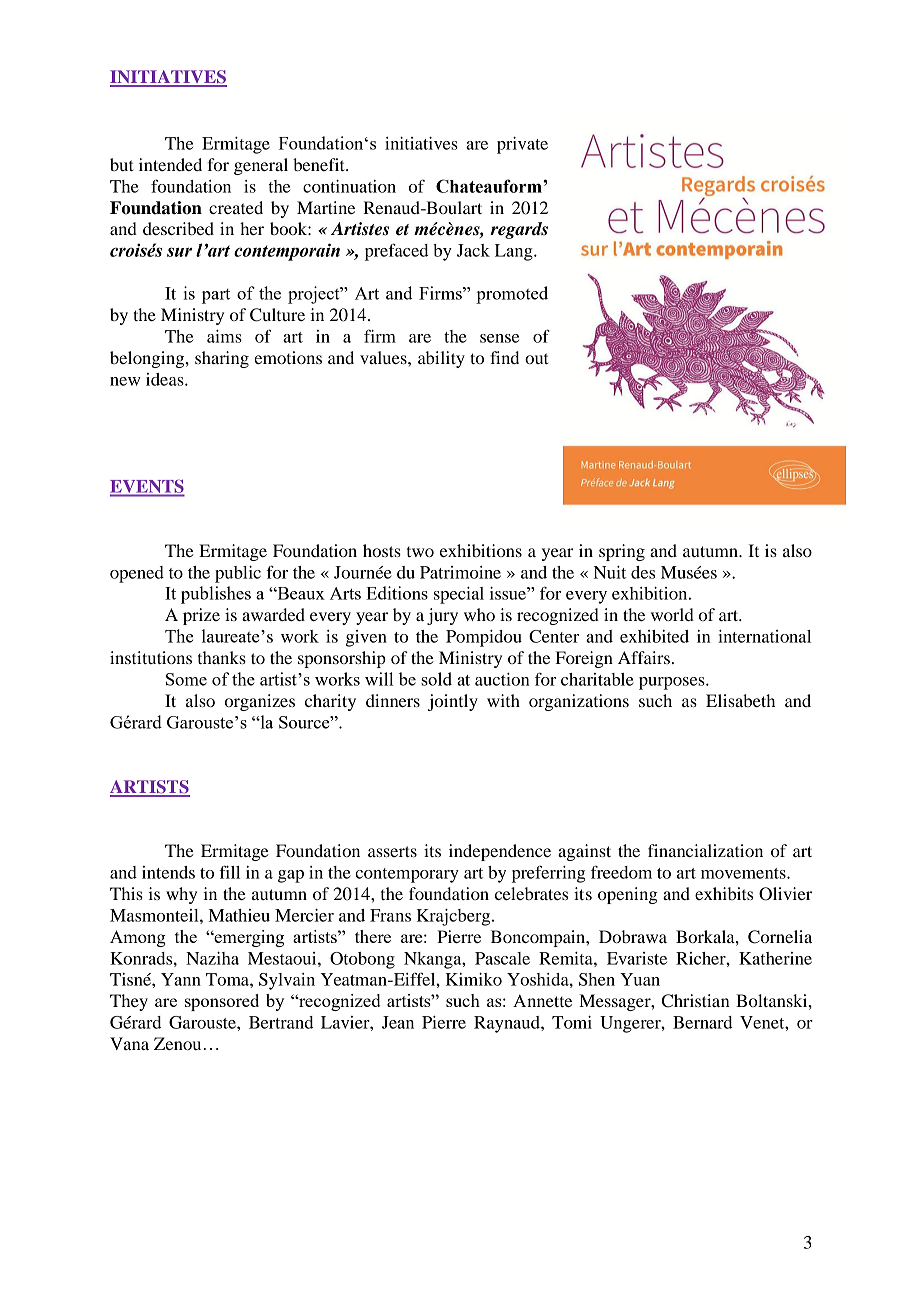  I want to click on ideas, so click(166, 379).
